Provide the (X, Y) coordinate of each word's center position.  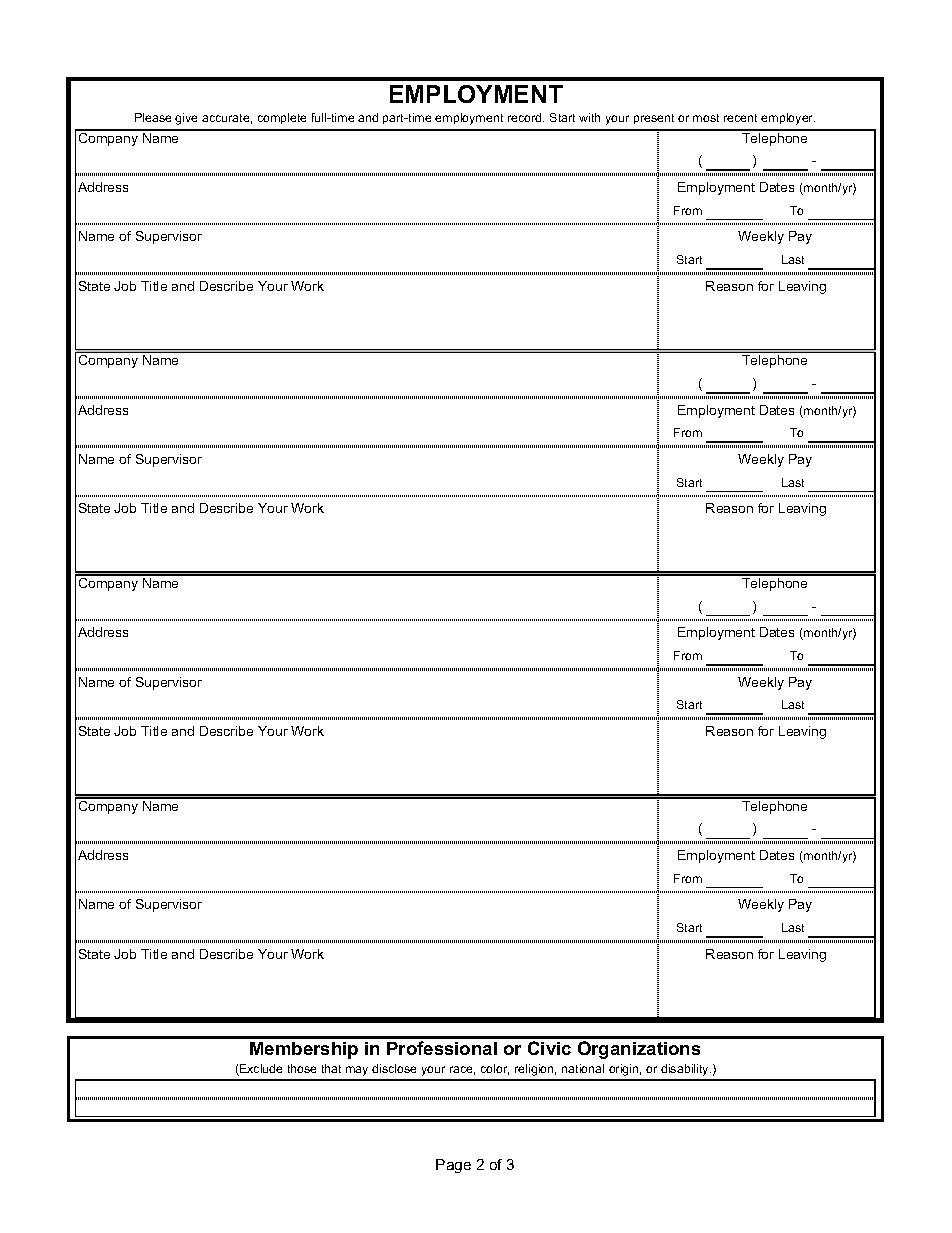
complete (282, 118)
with (589, 117)
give (186, 119)
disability (686, 1070)
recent (740, 118)
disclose (394, 1068)
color (495, 1069)
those (302, 1068)
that (331, 1068)
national (583, 1068)
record (526, 117)
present (654, 119)
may (357, 1071)
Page (453, 1166)
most (706, 118)
